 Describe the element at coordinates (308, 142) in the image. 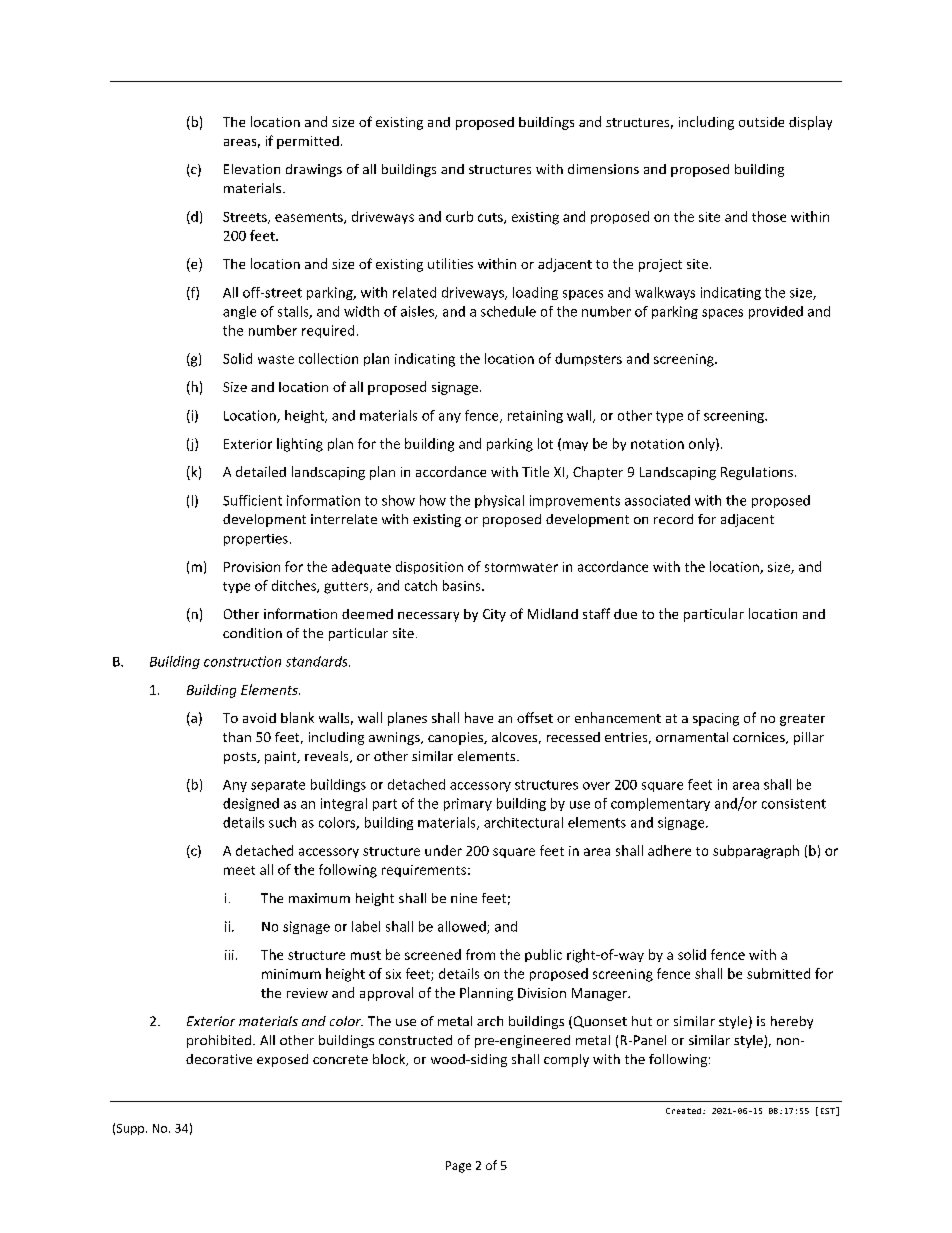

I see `permitted` at that location.
